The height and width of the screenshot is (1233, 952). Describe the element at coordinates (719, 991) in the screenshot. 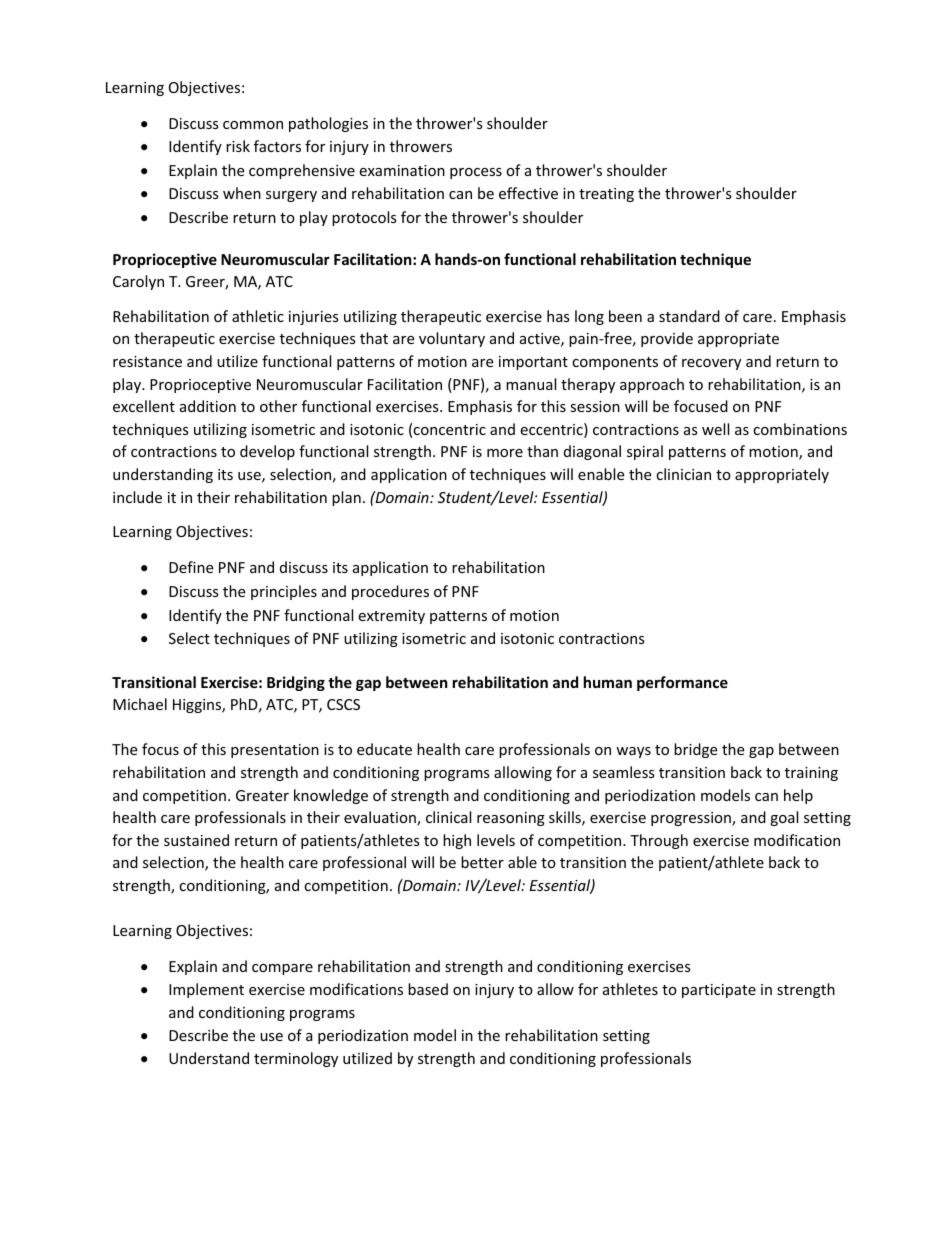

I see `participate` at that location.
